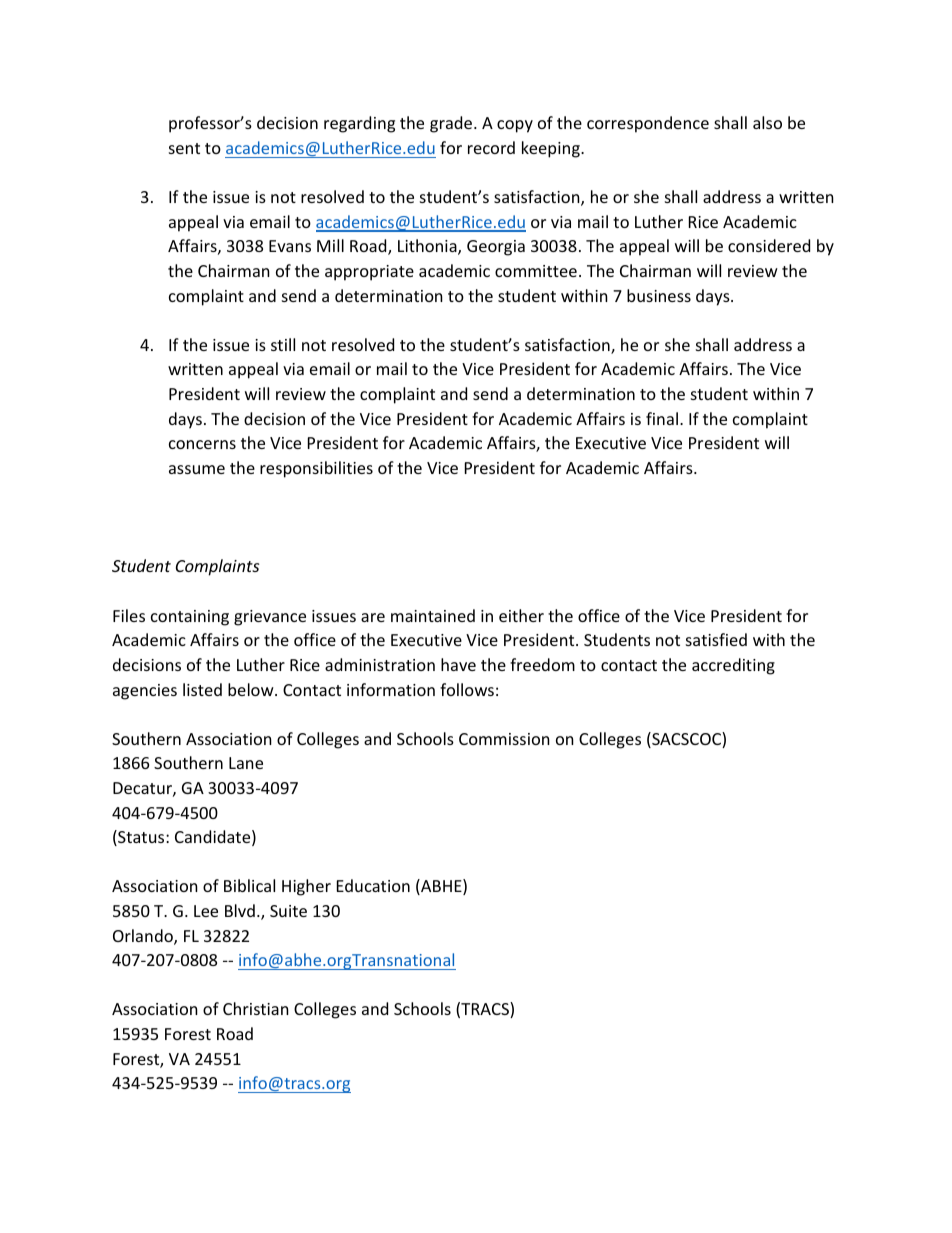  Describe the element at coordinates (648, 124) in the screenshot. I see `correspondence` at that location.
